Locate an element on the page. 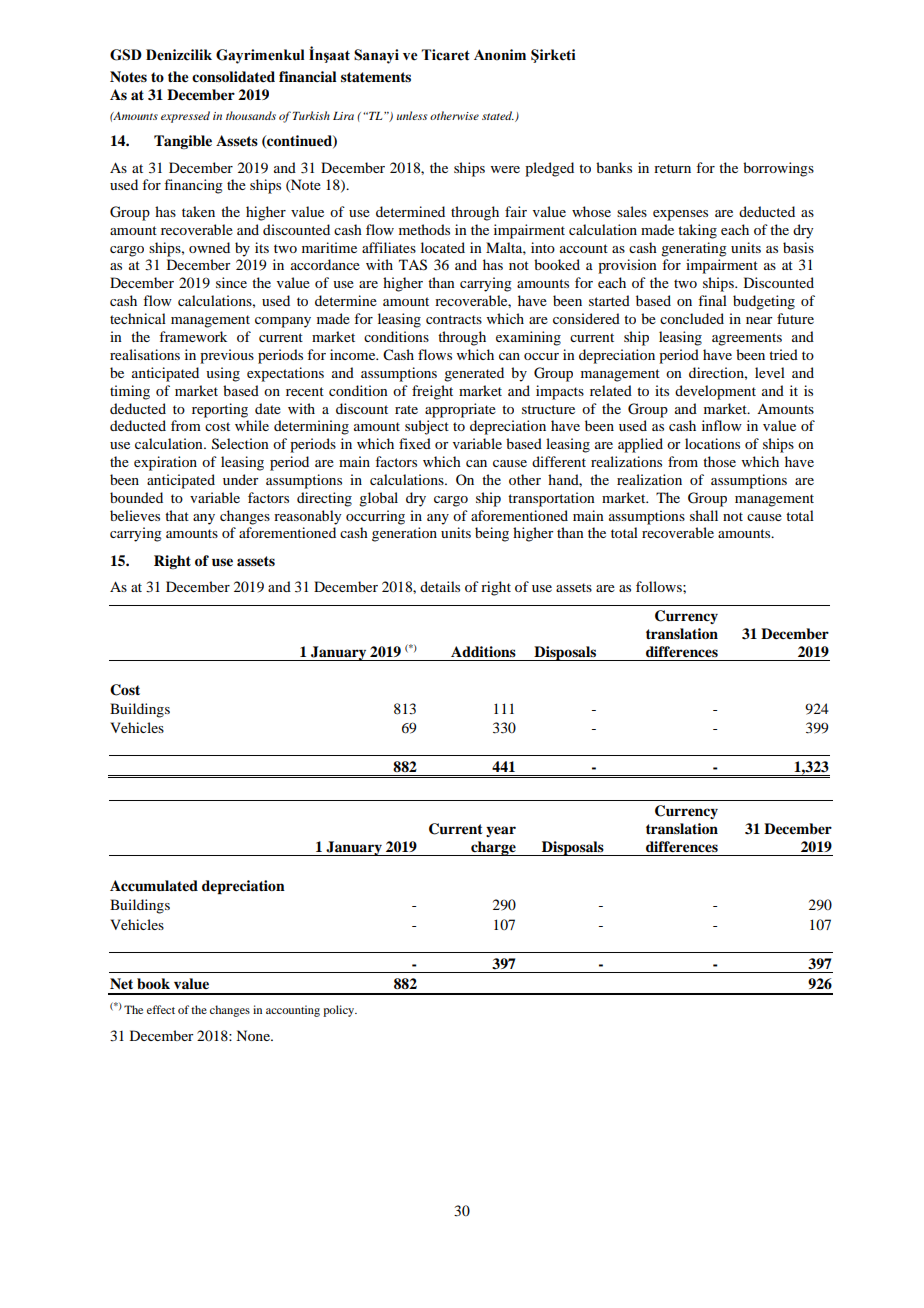 The image size is (924, 1308). shall is located at coordinates (704, 515).
